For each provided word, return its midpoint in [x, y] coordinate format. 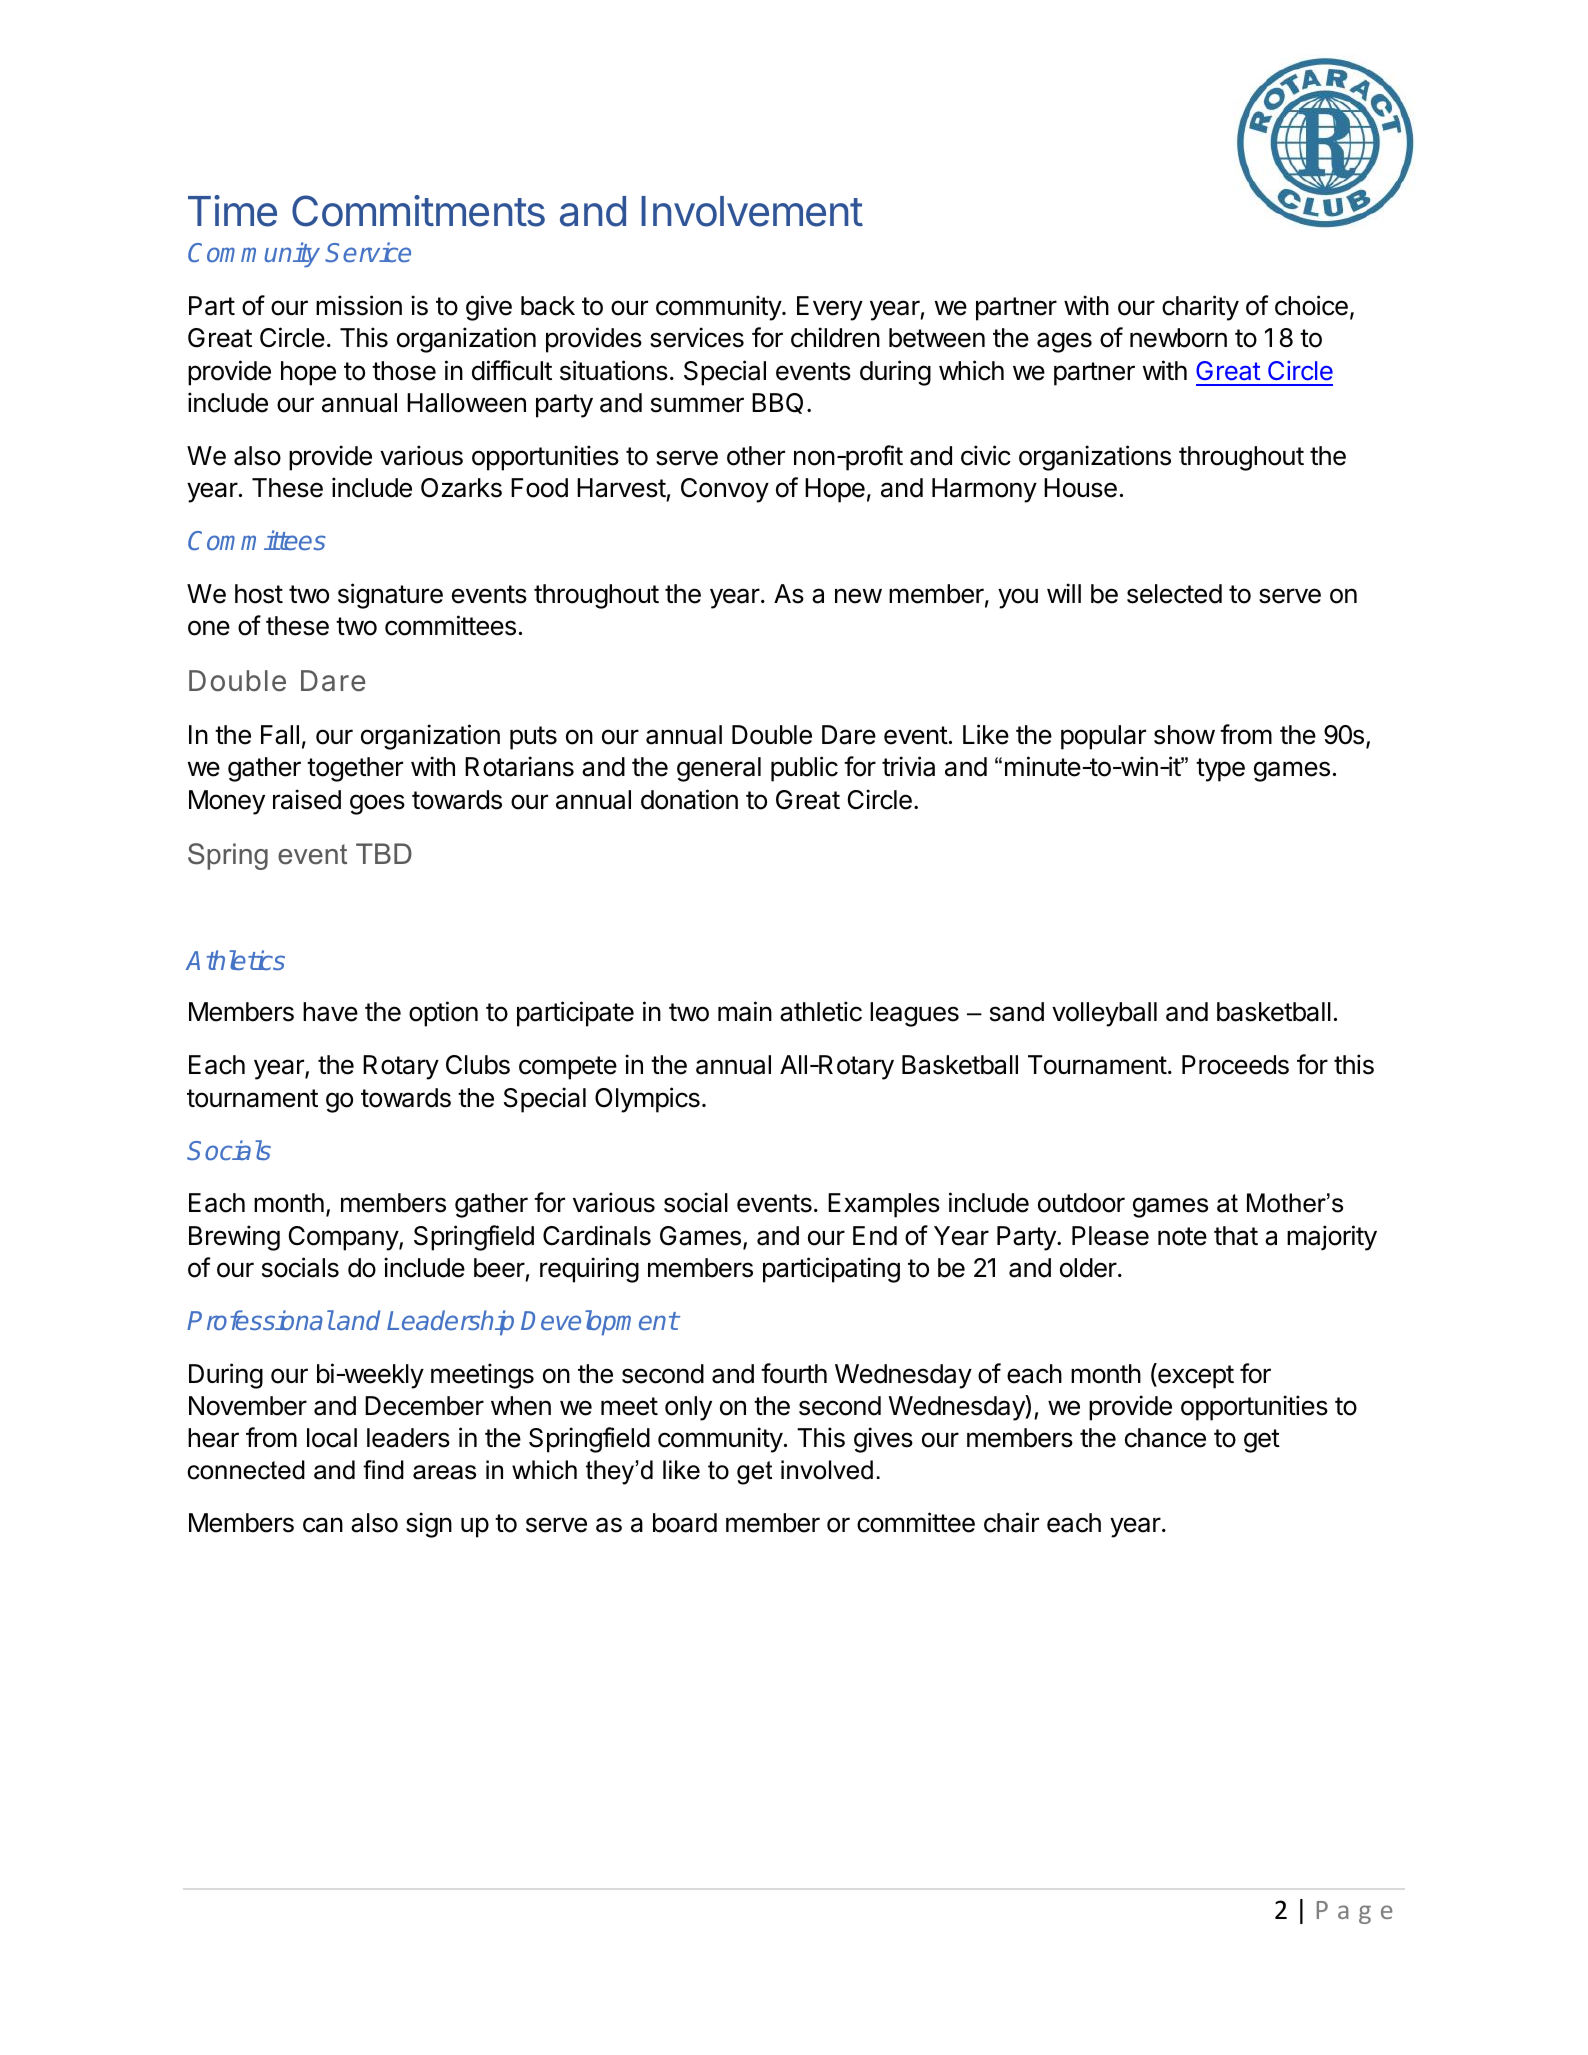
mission [359, 305]
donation [689, 799]
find [383, 1470]
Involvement [752, 211]
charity [1200, 308]
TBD [384, 853]
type [1220, 770]
